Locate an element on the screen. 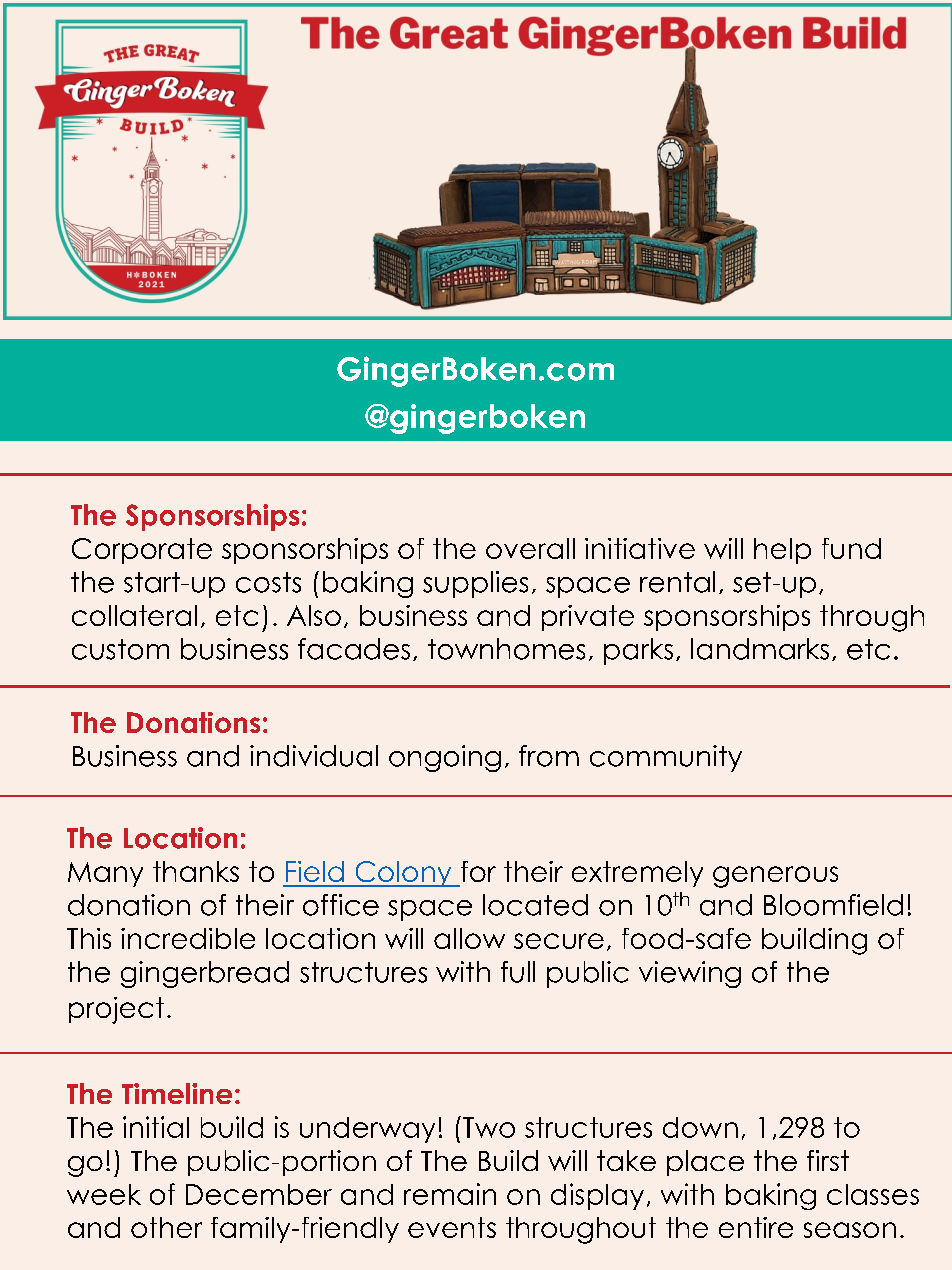 Image resolution: width=952 pixels, height=1270 pixels. ongoing is located at coordinates (445, 758).
